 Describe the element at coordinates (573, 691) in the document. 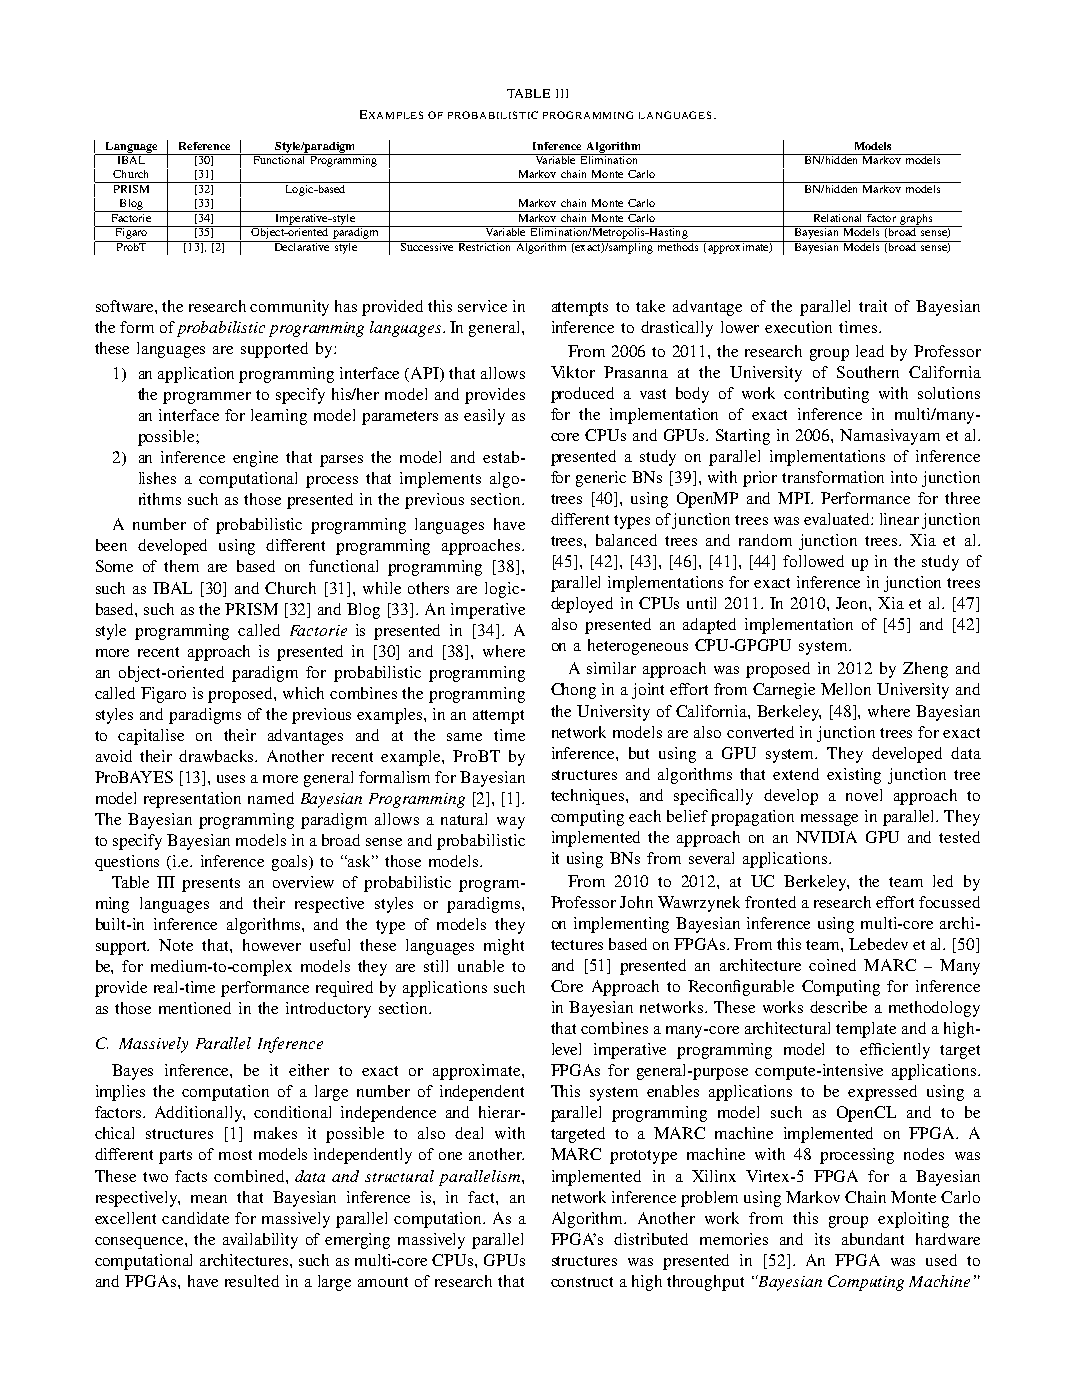

I see `Chong` at that location.
